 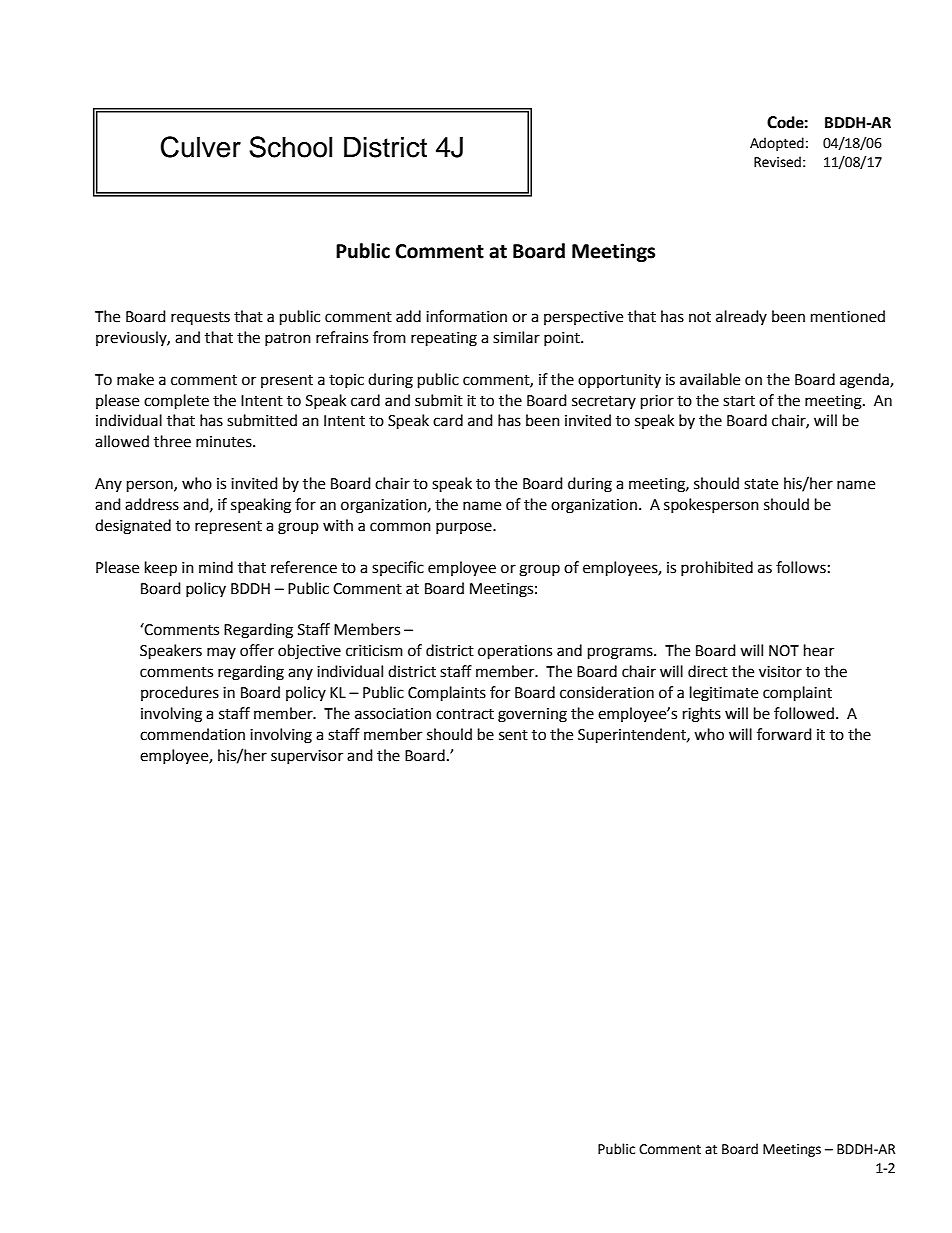 I want to click on mind, so click(x=216, y=567).
